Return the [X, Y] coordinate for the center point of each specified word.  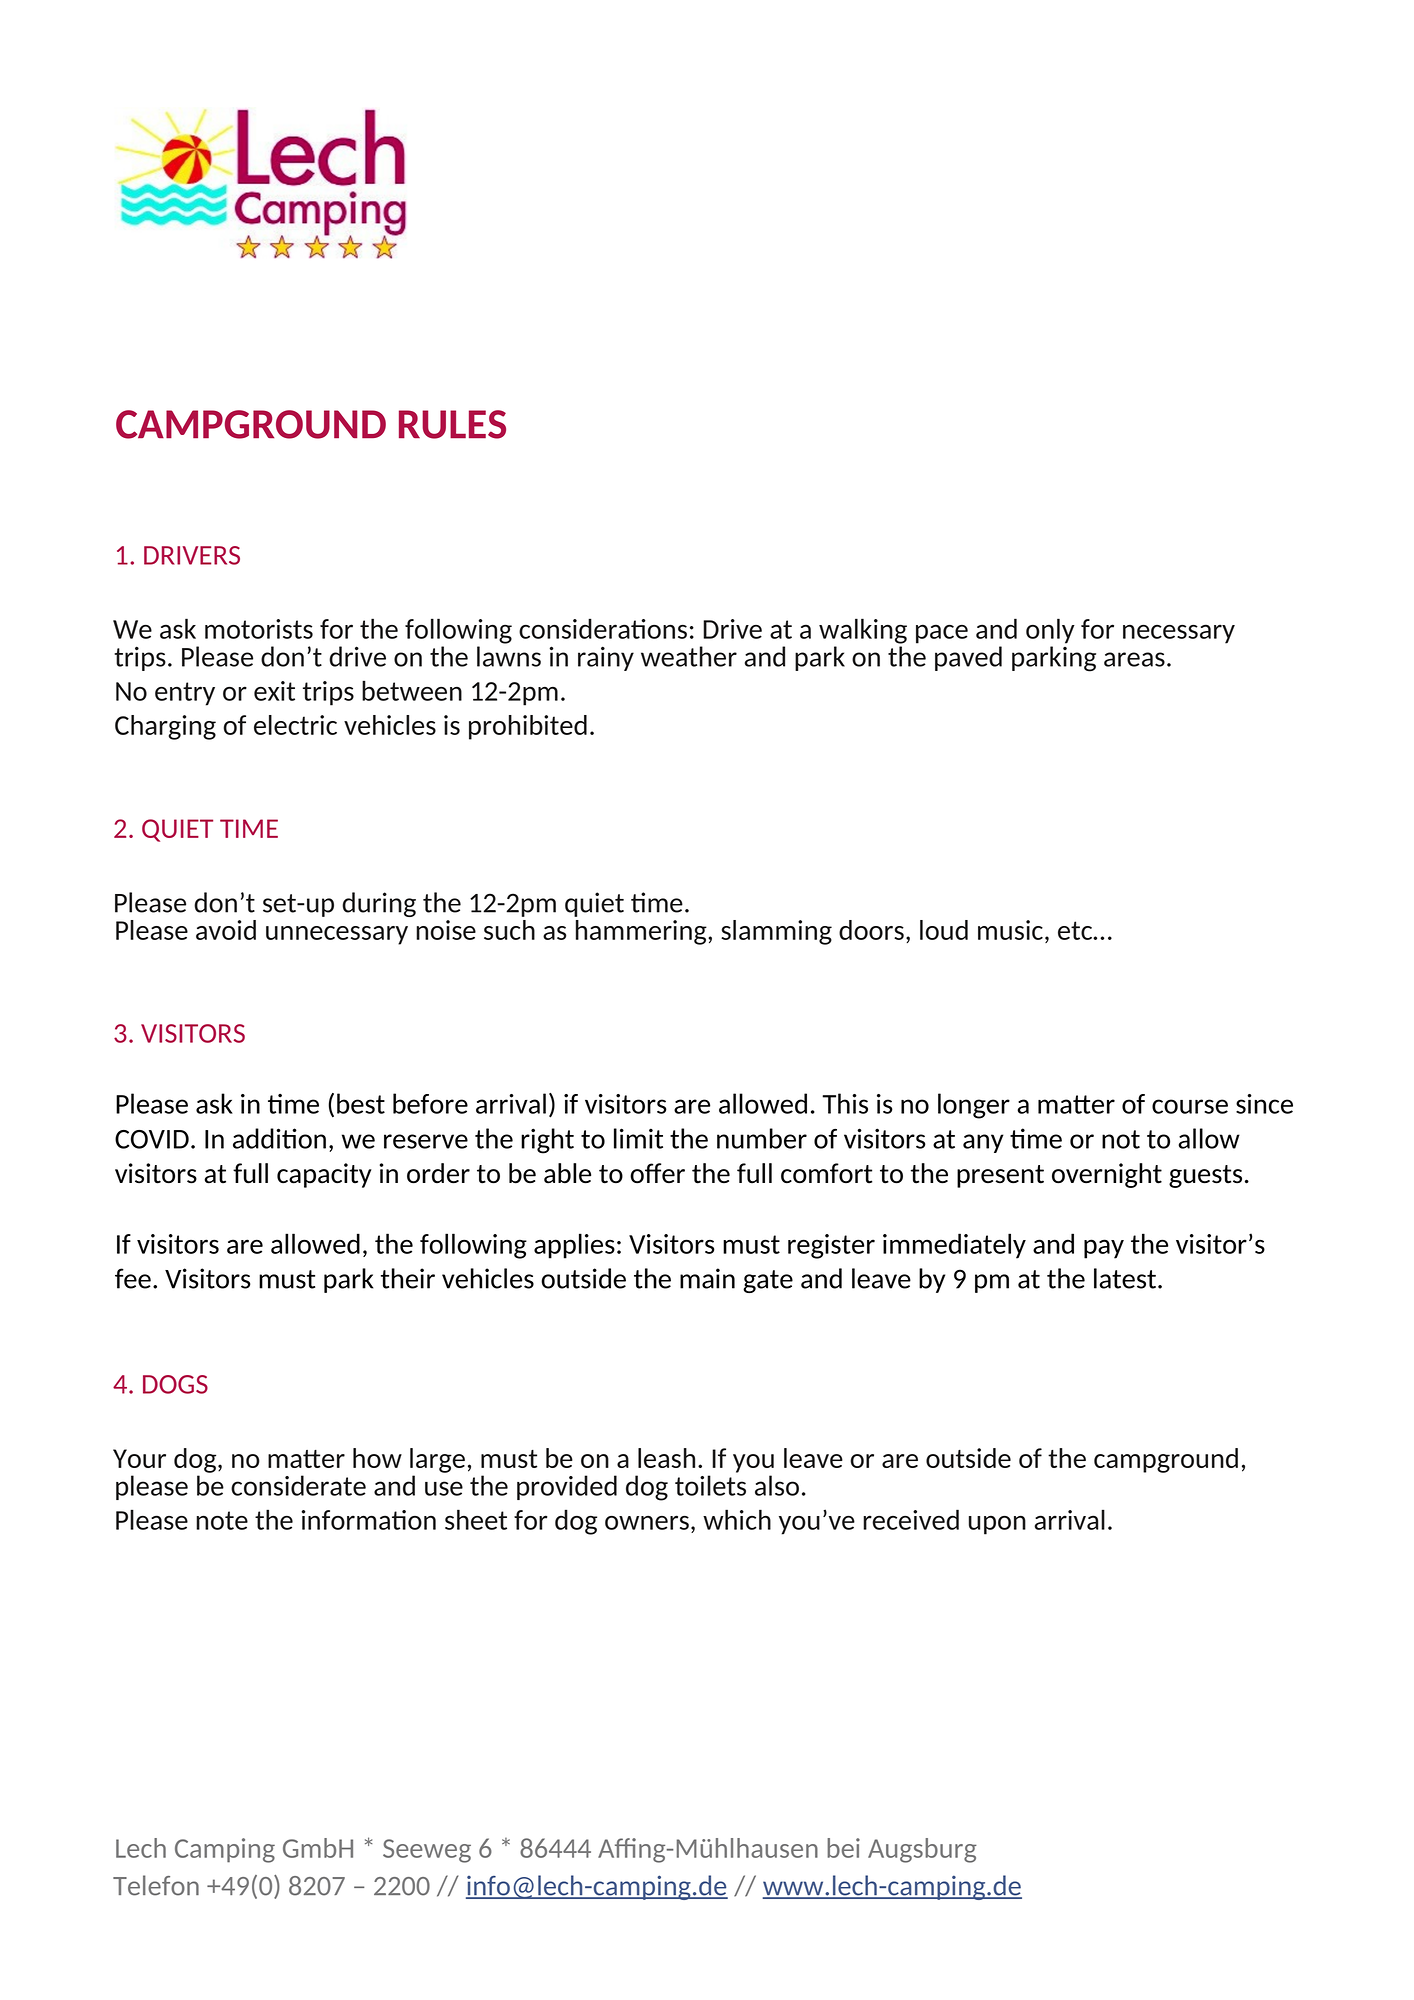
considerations [603, 628]
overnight [1107, 1175]
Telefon [156, 1885]
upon [997, 1525]
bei [843, 1848]
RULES [452, 424]
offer [657, 1173]
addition [279, 1138]
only [1050, 631]
